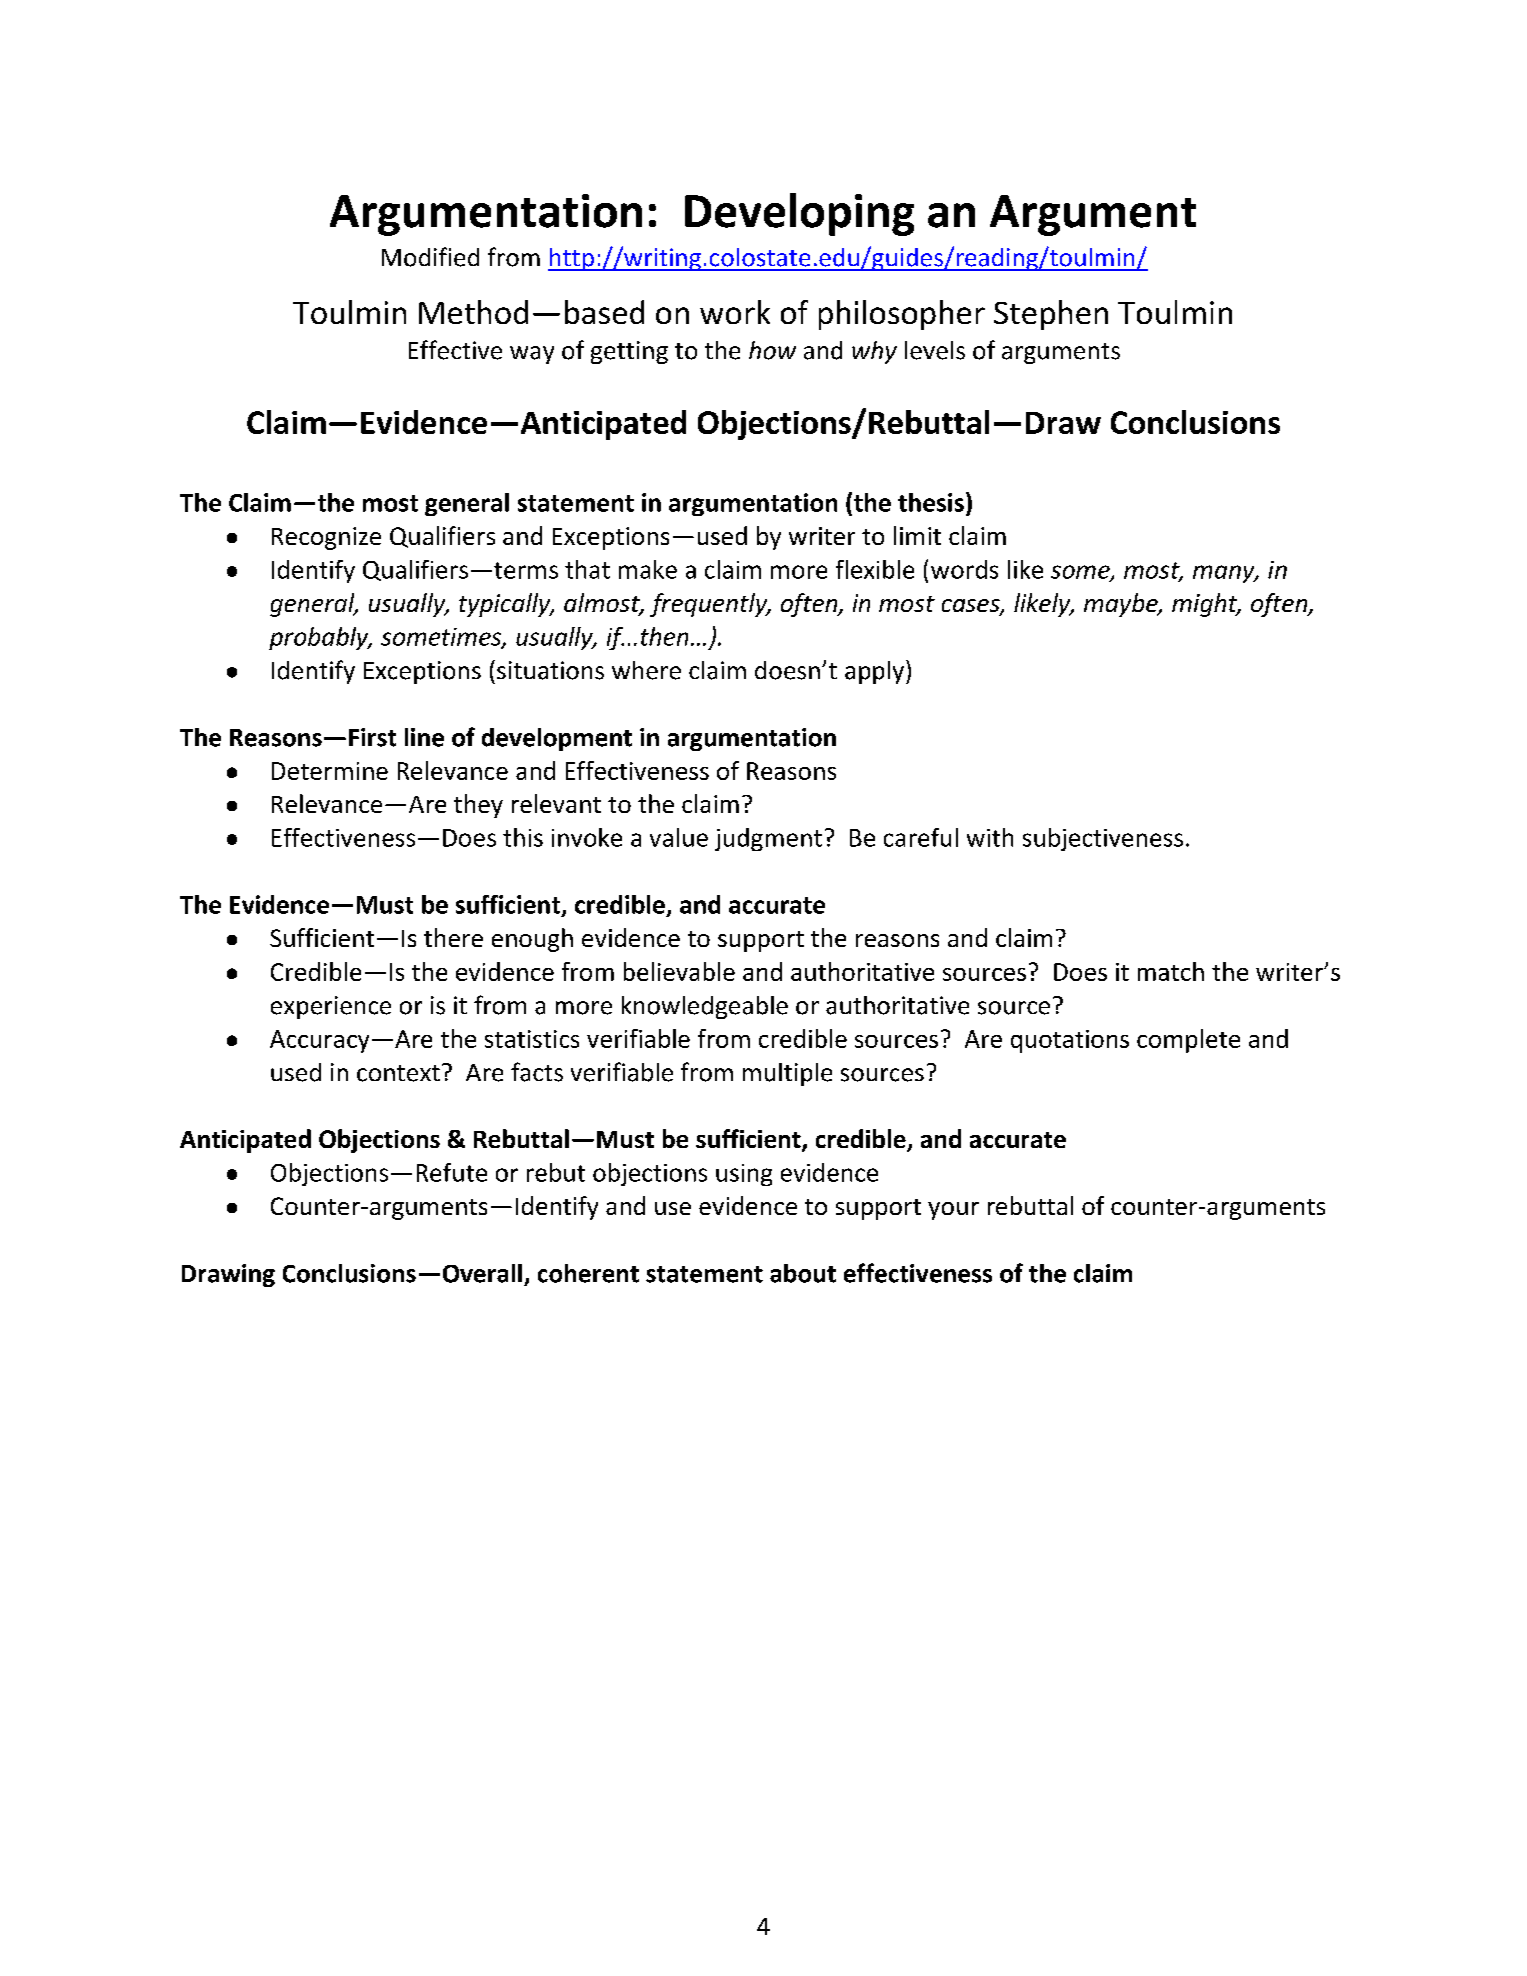 Image resolution: width=1527 pixels, height=1976 pixels. What do you see at coordinates (799, 214) in the screenshot?
I see `Developing` at bounding box center [799, 214].
